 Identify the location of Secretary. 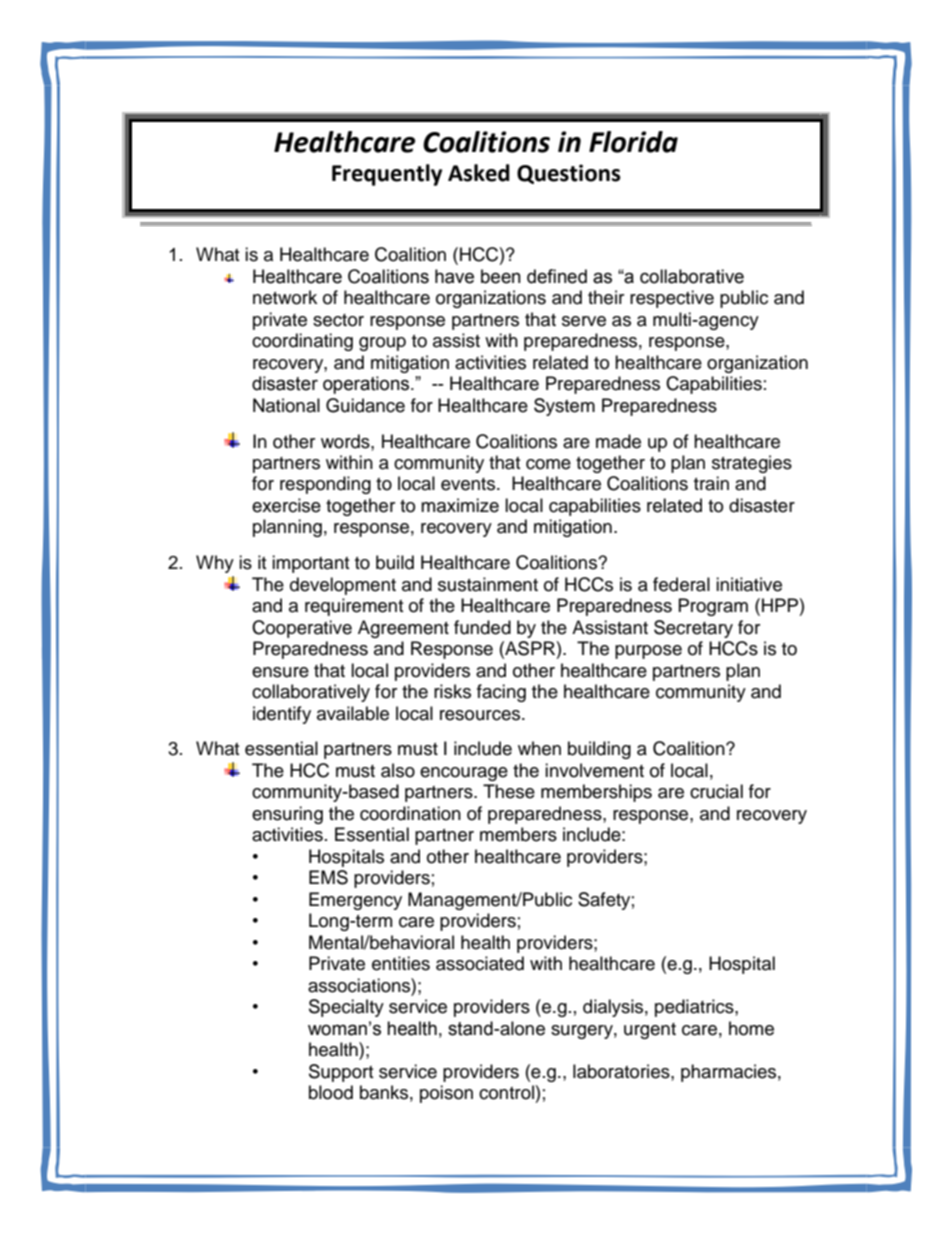
(693, 629).
